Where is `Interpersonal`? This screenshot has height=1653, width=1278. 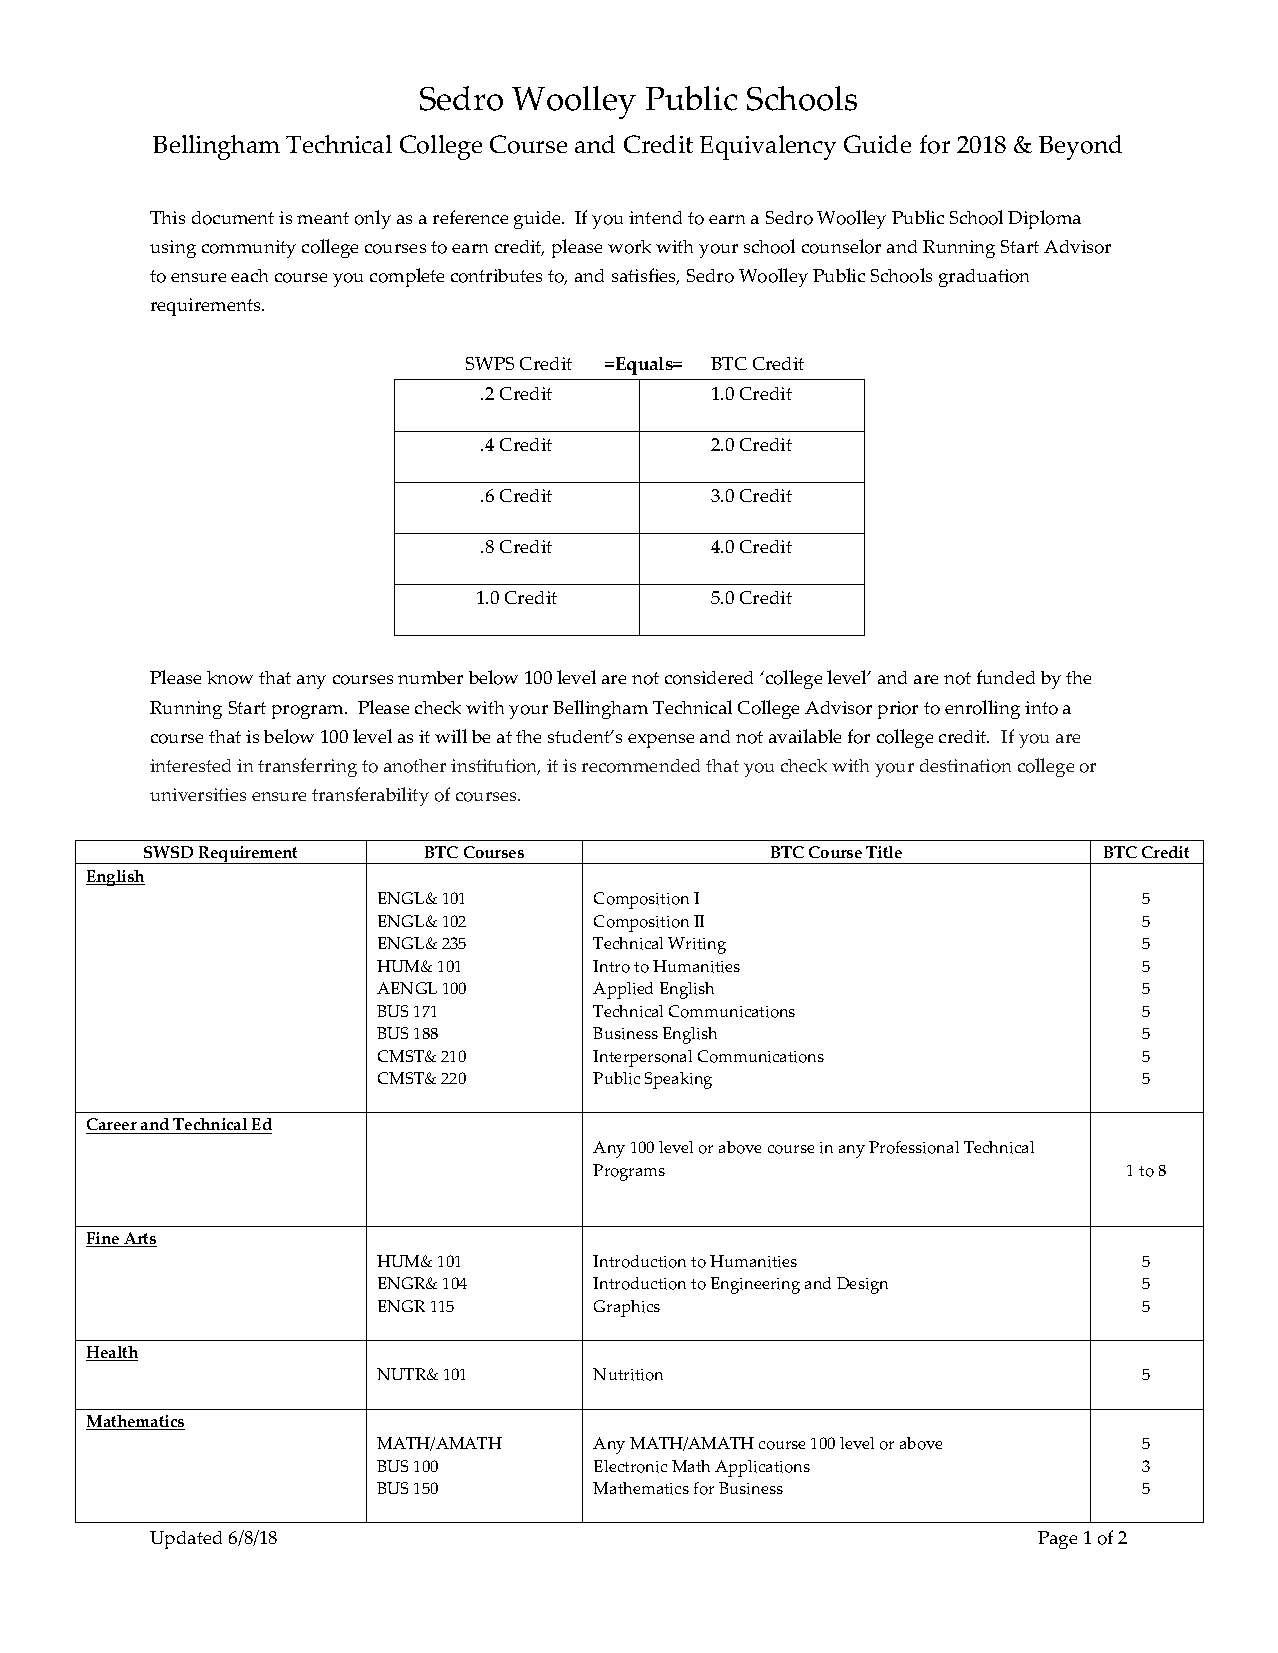
Interpersonal is located at coordinates (642, 1058).
